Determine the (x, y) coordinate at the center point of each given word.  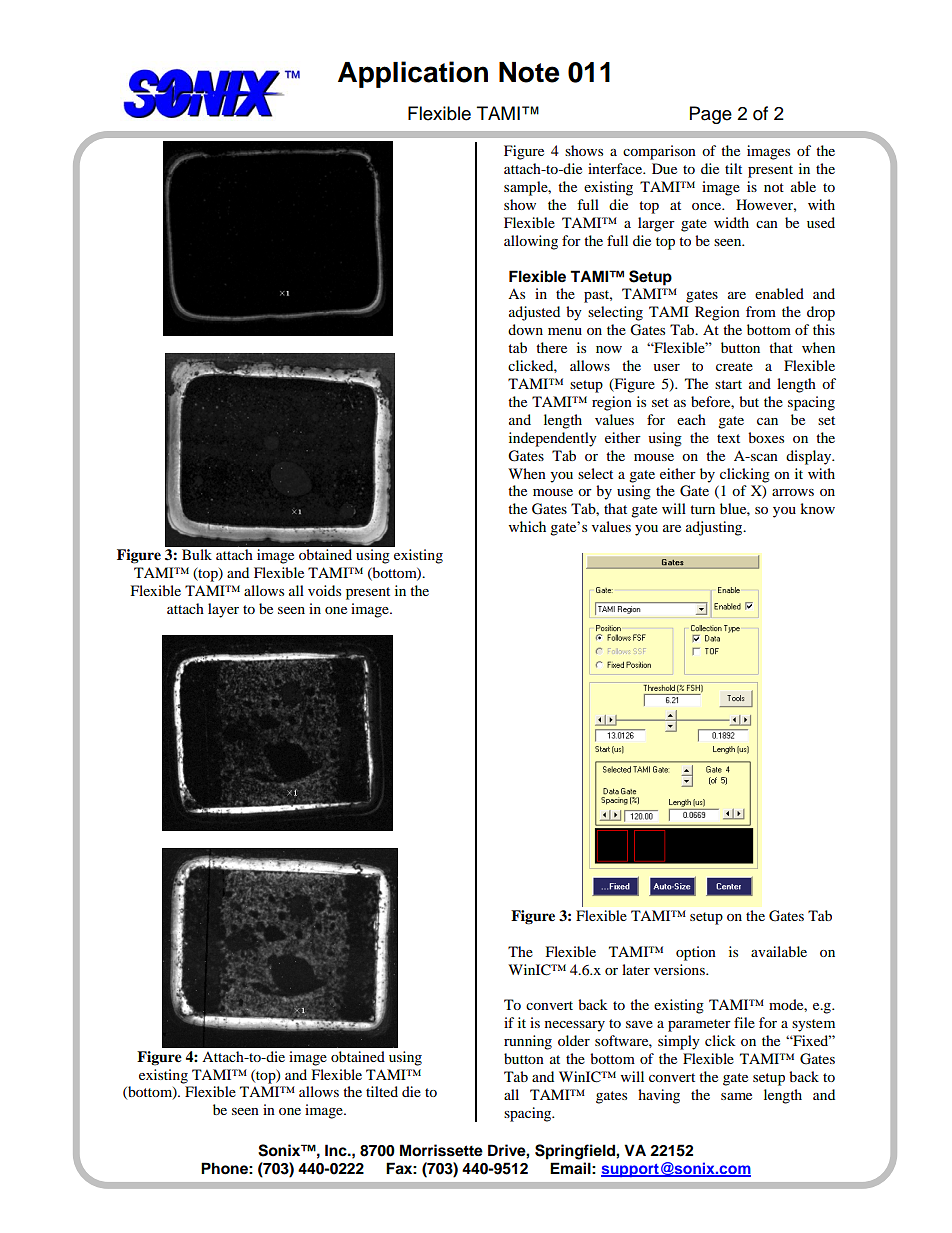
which (527, 526)
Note (529, 72)
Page (711, 115)
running (528, 1042)
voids (324, 590)
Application (413, 74)
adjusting (715, 528)
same (736, 1096)
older (574, 1040)
